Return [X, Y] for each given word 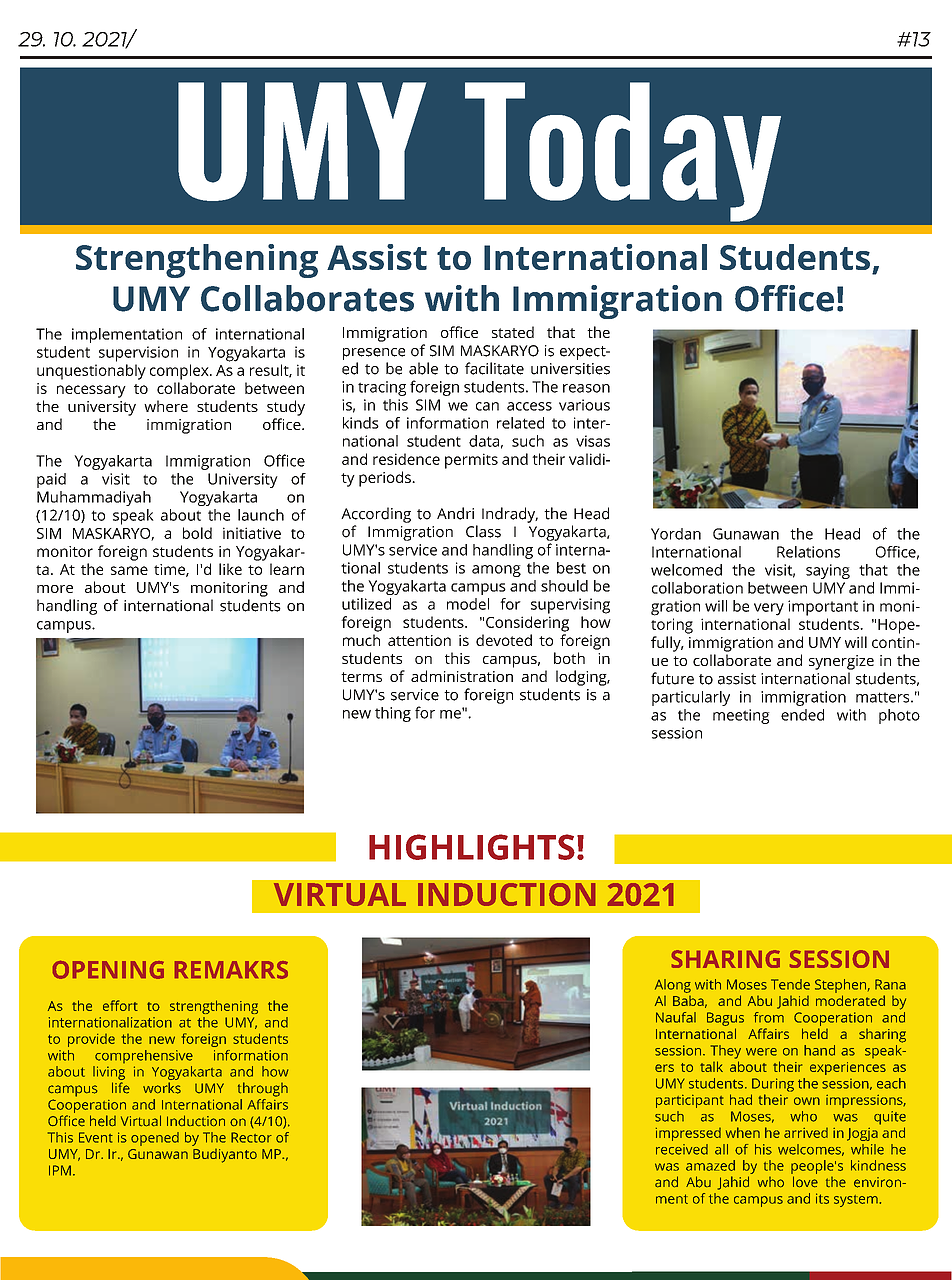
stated [513, 332]
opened [155, 1139]
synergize [841, 662]
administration [462, 676]
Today [623, 152]
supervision [138, 354]
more [55, 589]
